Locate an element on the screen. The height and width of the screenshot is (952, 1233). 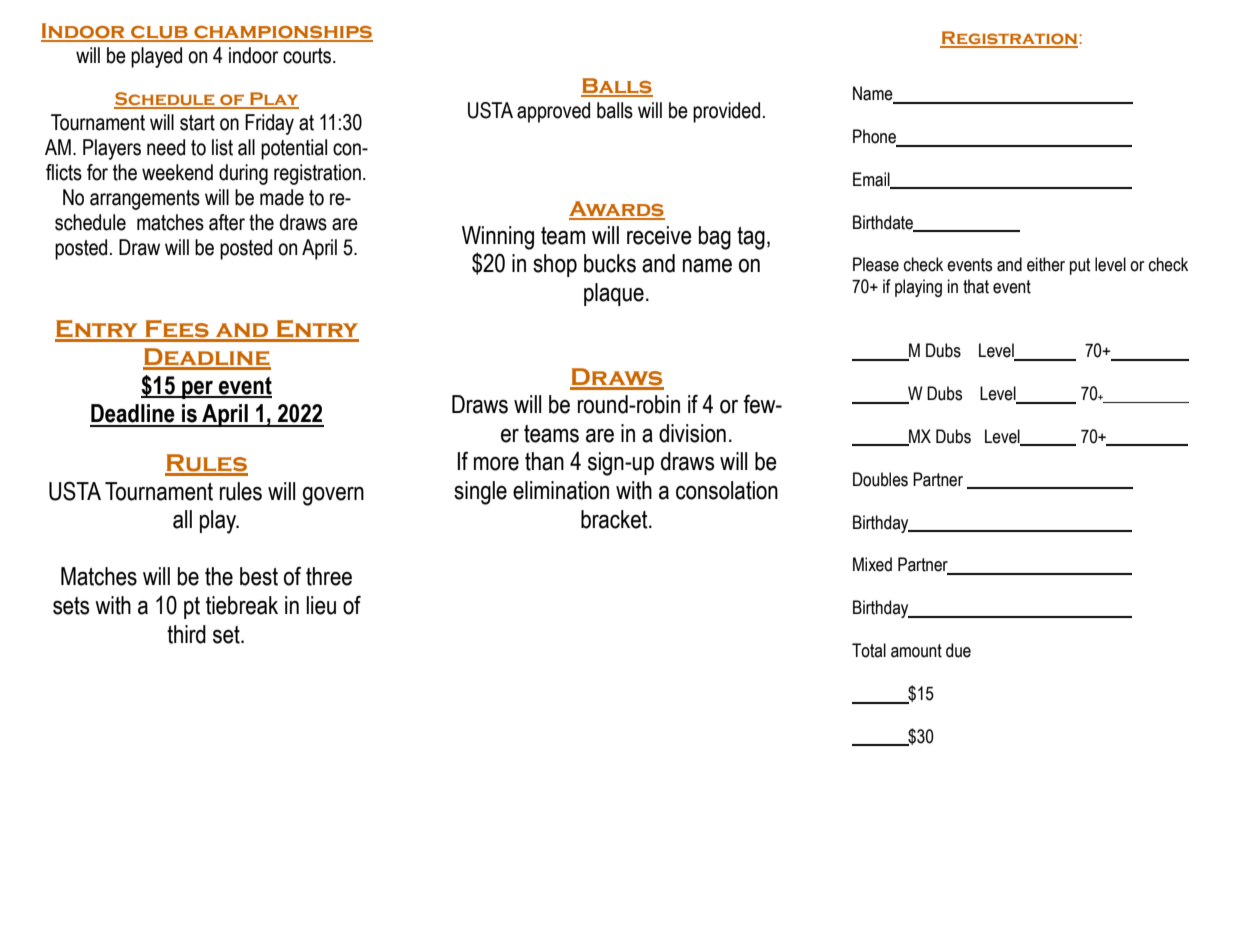
that is located at coordinates (976, 286).
